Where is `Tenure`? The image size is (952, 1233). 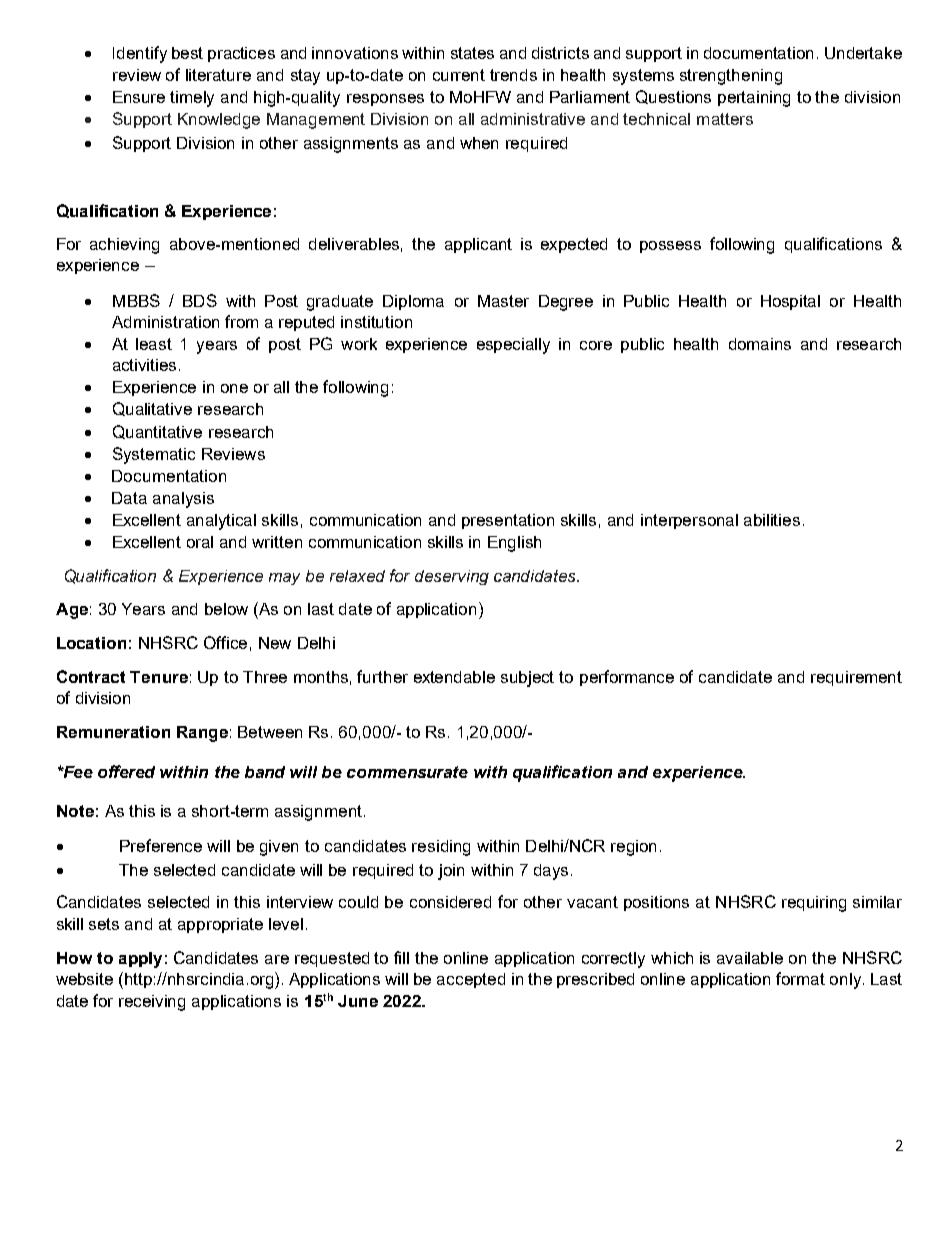 Tenure is located at coordinates (159, 677).
